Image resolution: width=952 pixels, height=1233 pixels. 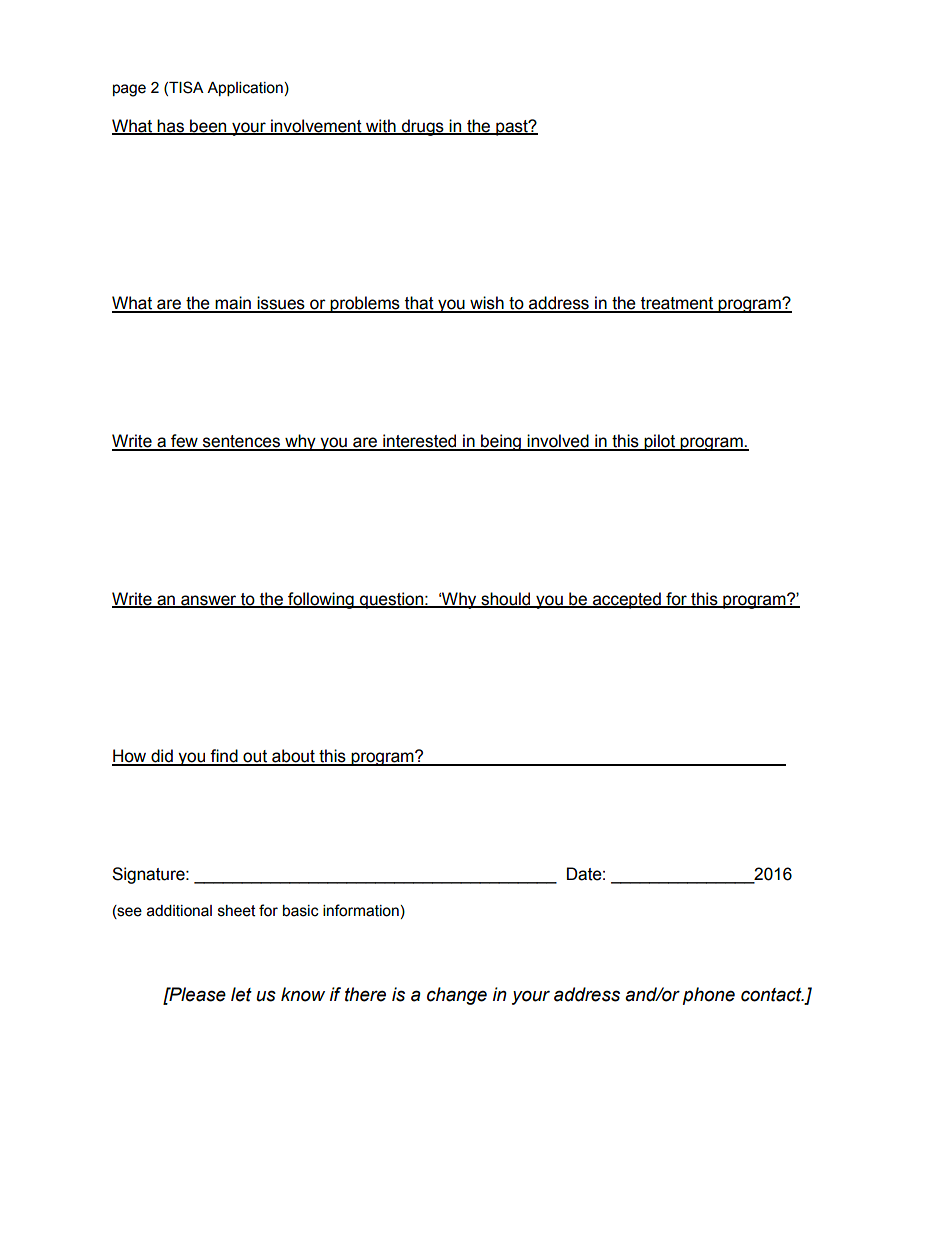 What do you see at coordinates (208, 127) in the document?
I see `been` at bounding box center [208, 127].
